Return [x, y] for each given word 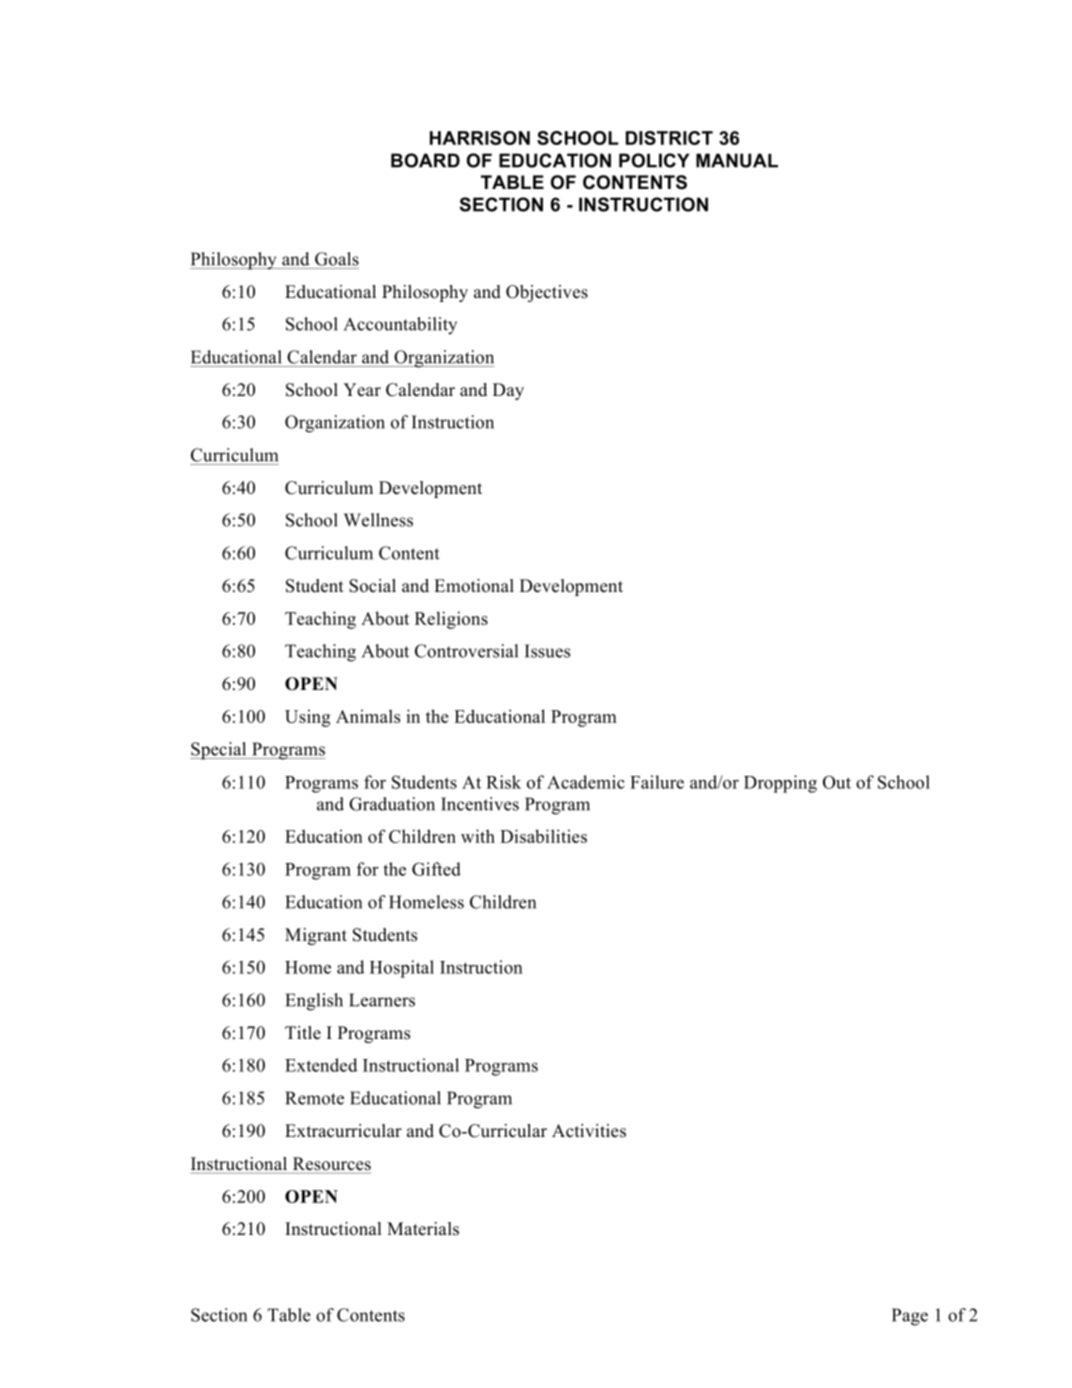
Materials [423, 1229]
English [314, 1002]
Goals [337, 259]
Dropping [780, 784]
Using [308, 718]
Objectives [547, 293]
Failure [657, 782]
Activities [589, 1131]
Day [508, 391]
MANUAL [737, 160]
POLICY [654, 160]
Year [362, 390]
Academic [586, 782]
